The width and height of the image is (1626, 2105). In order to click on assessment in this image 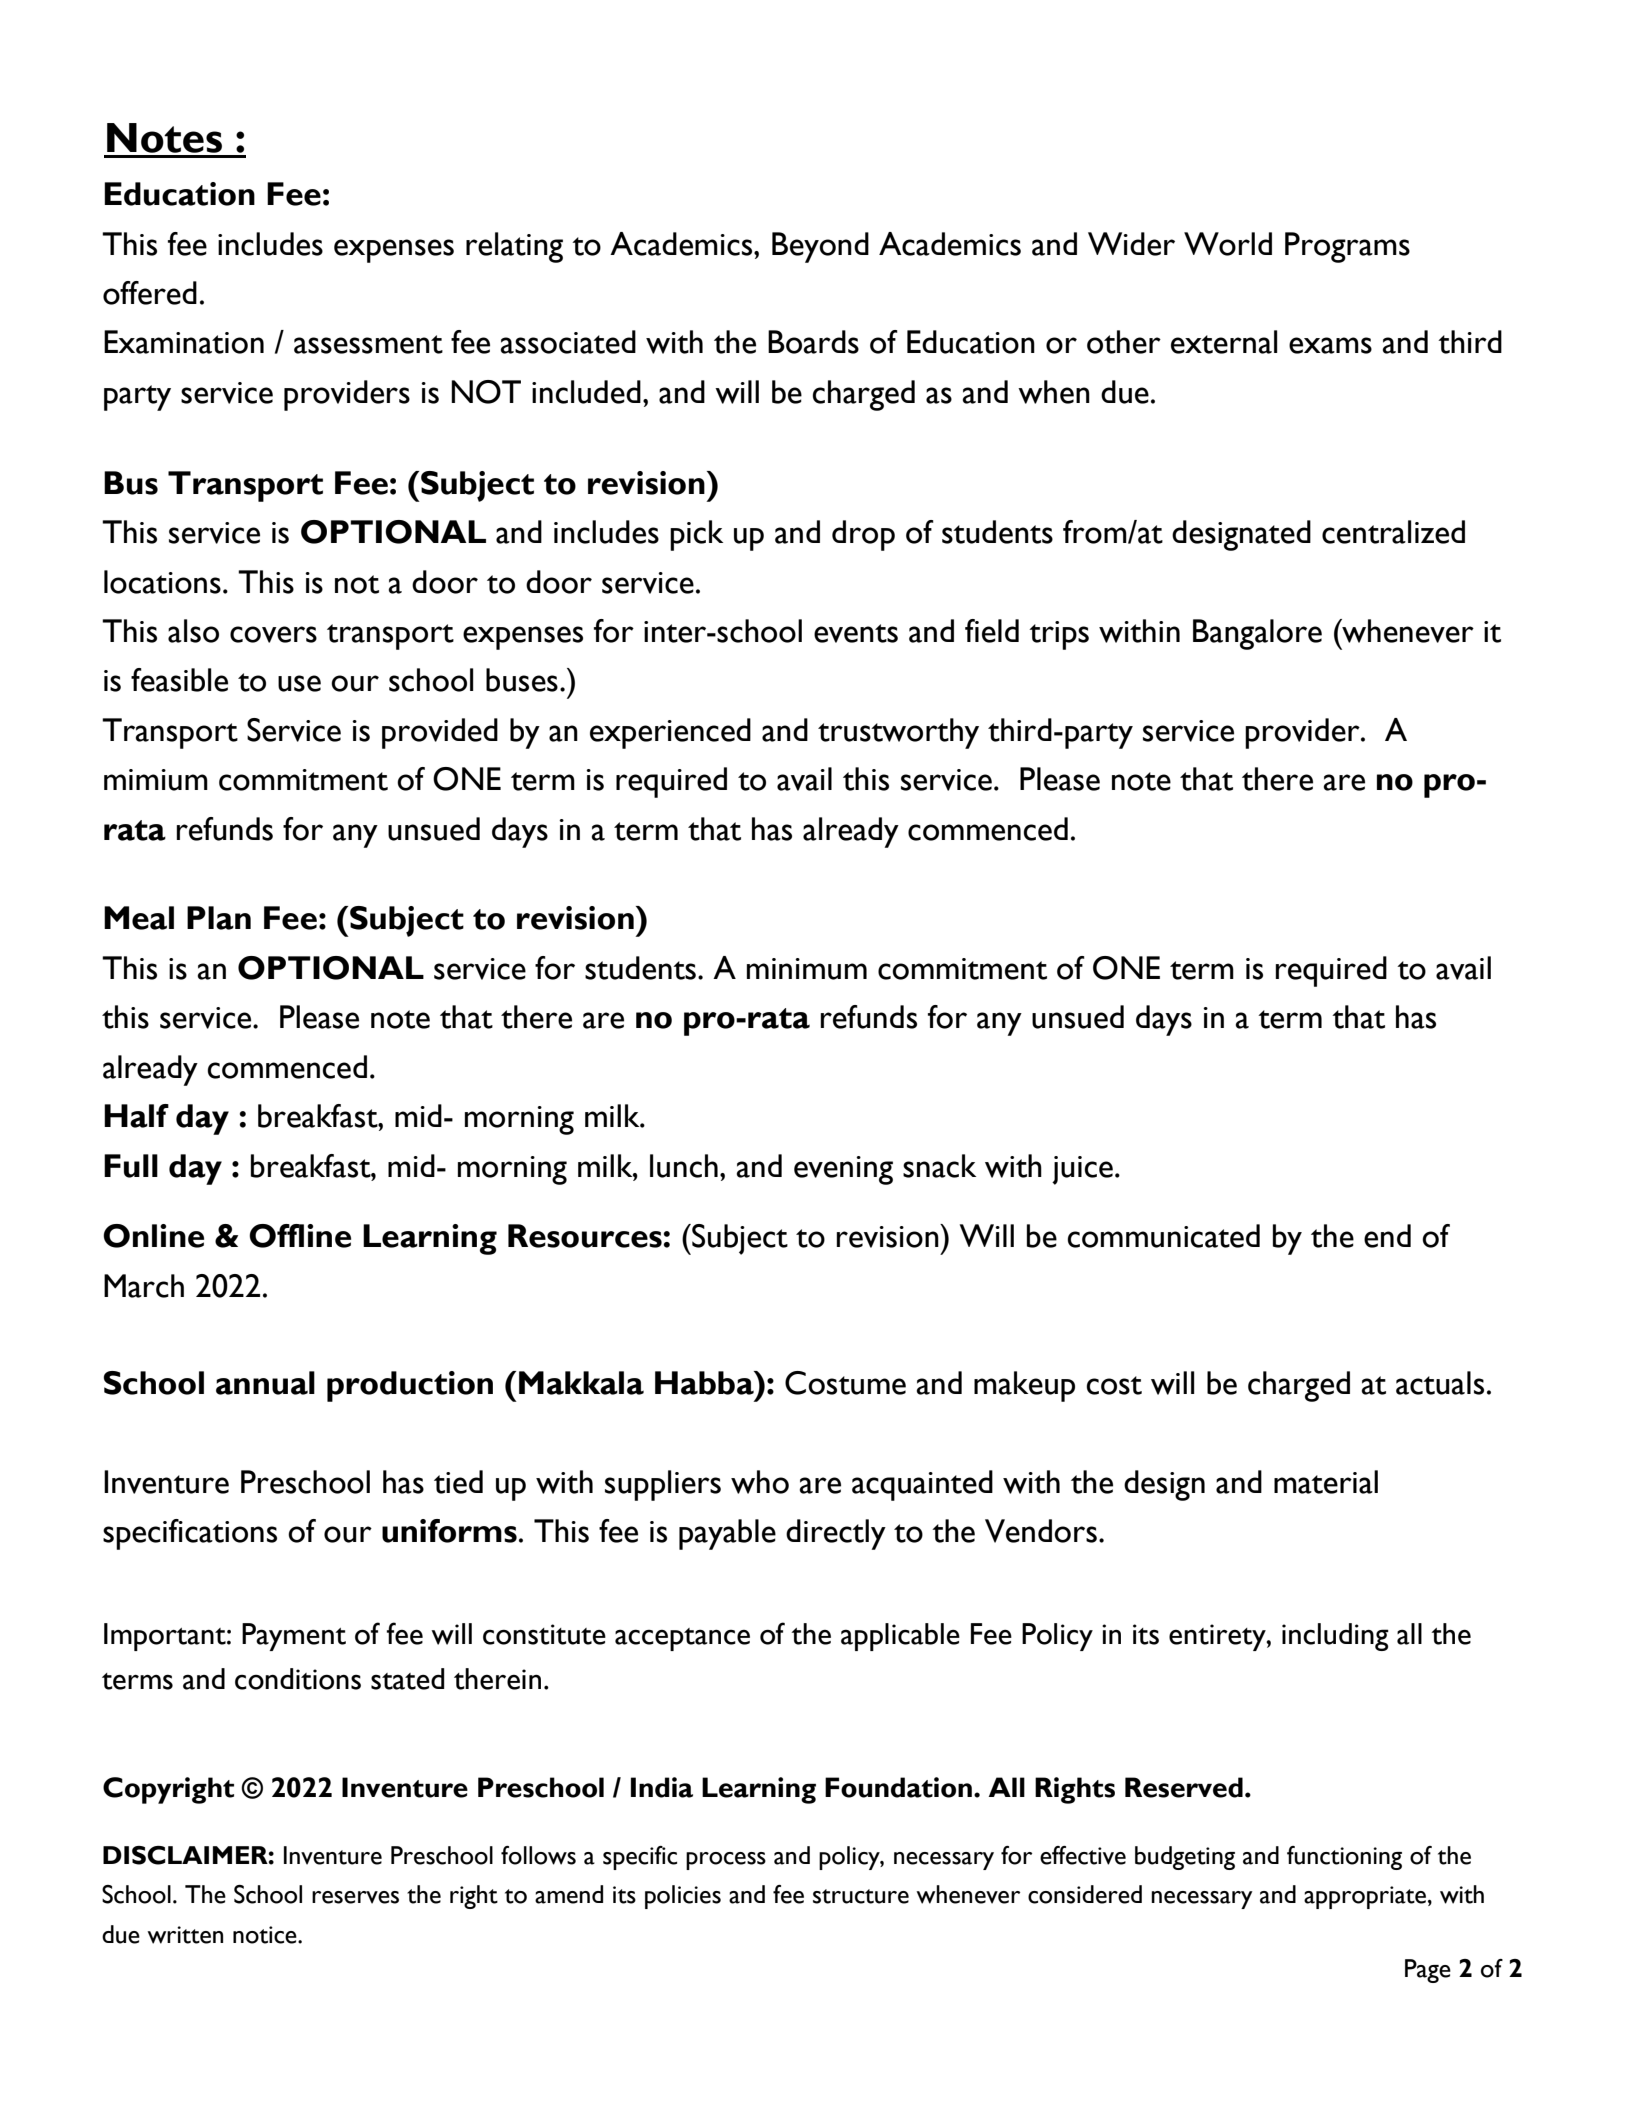, I will do `click(368, 344)`.
